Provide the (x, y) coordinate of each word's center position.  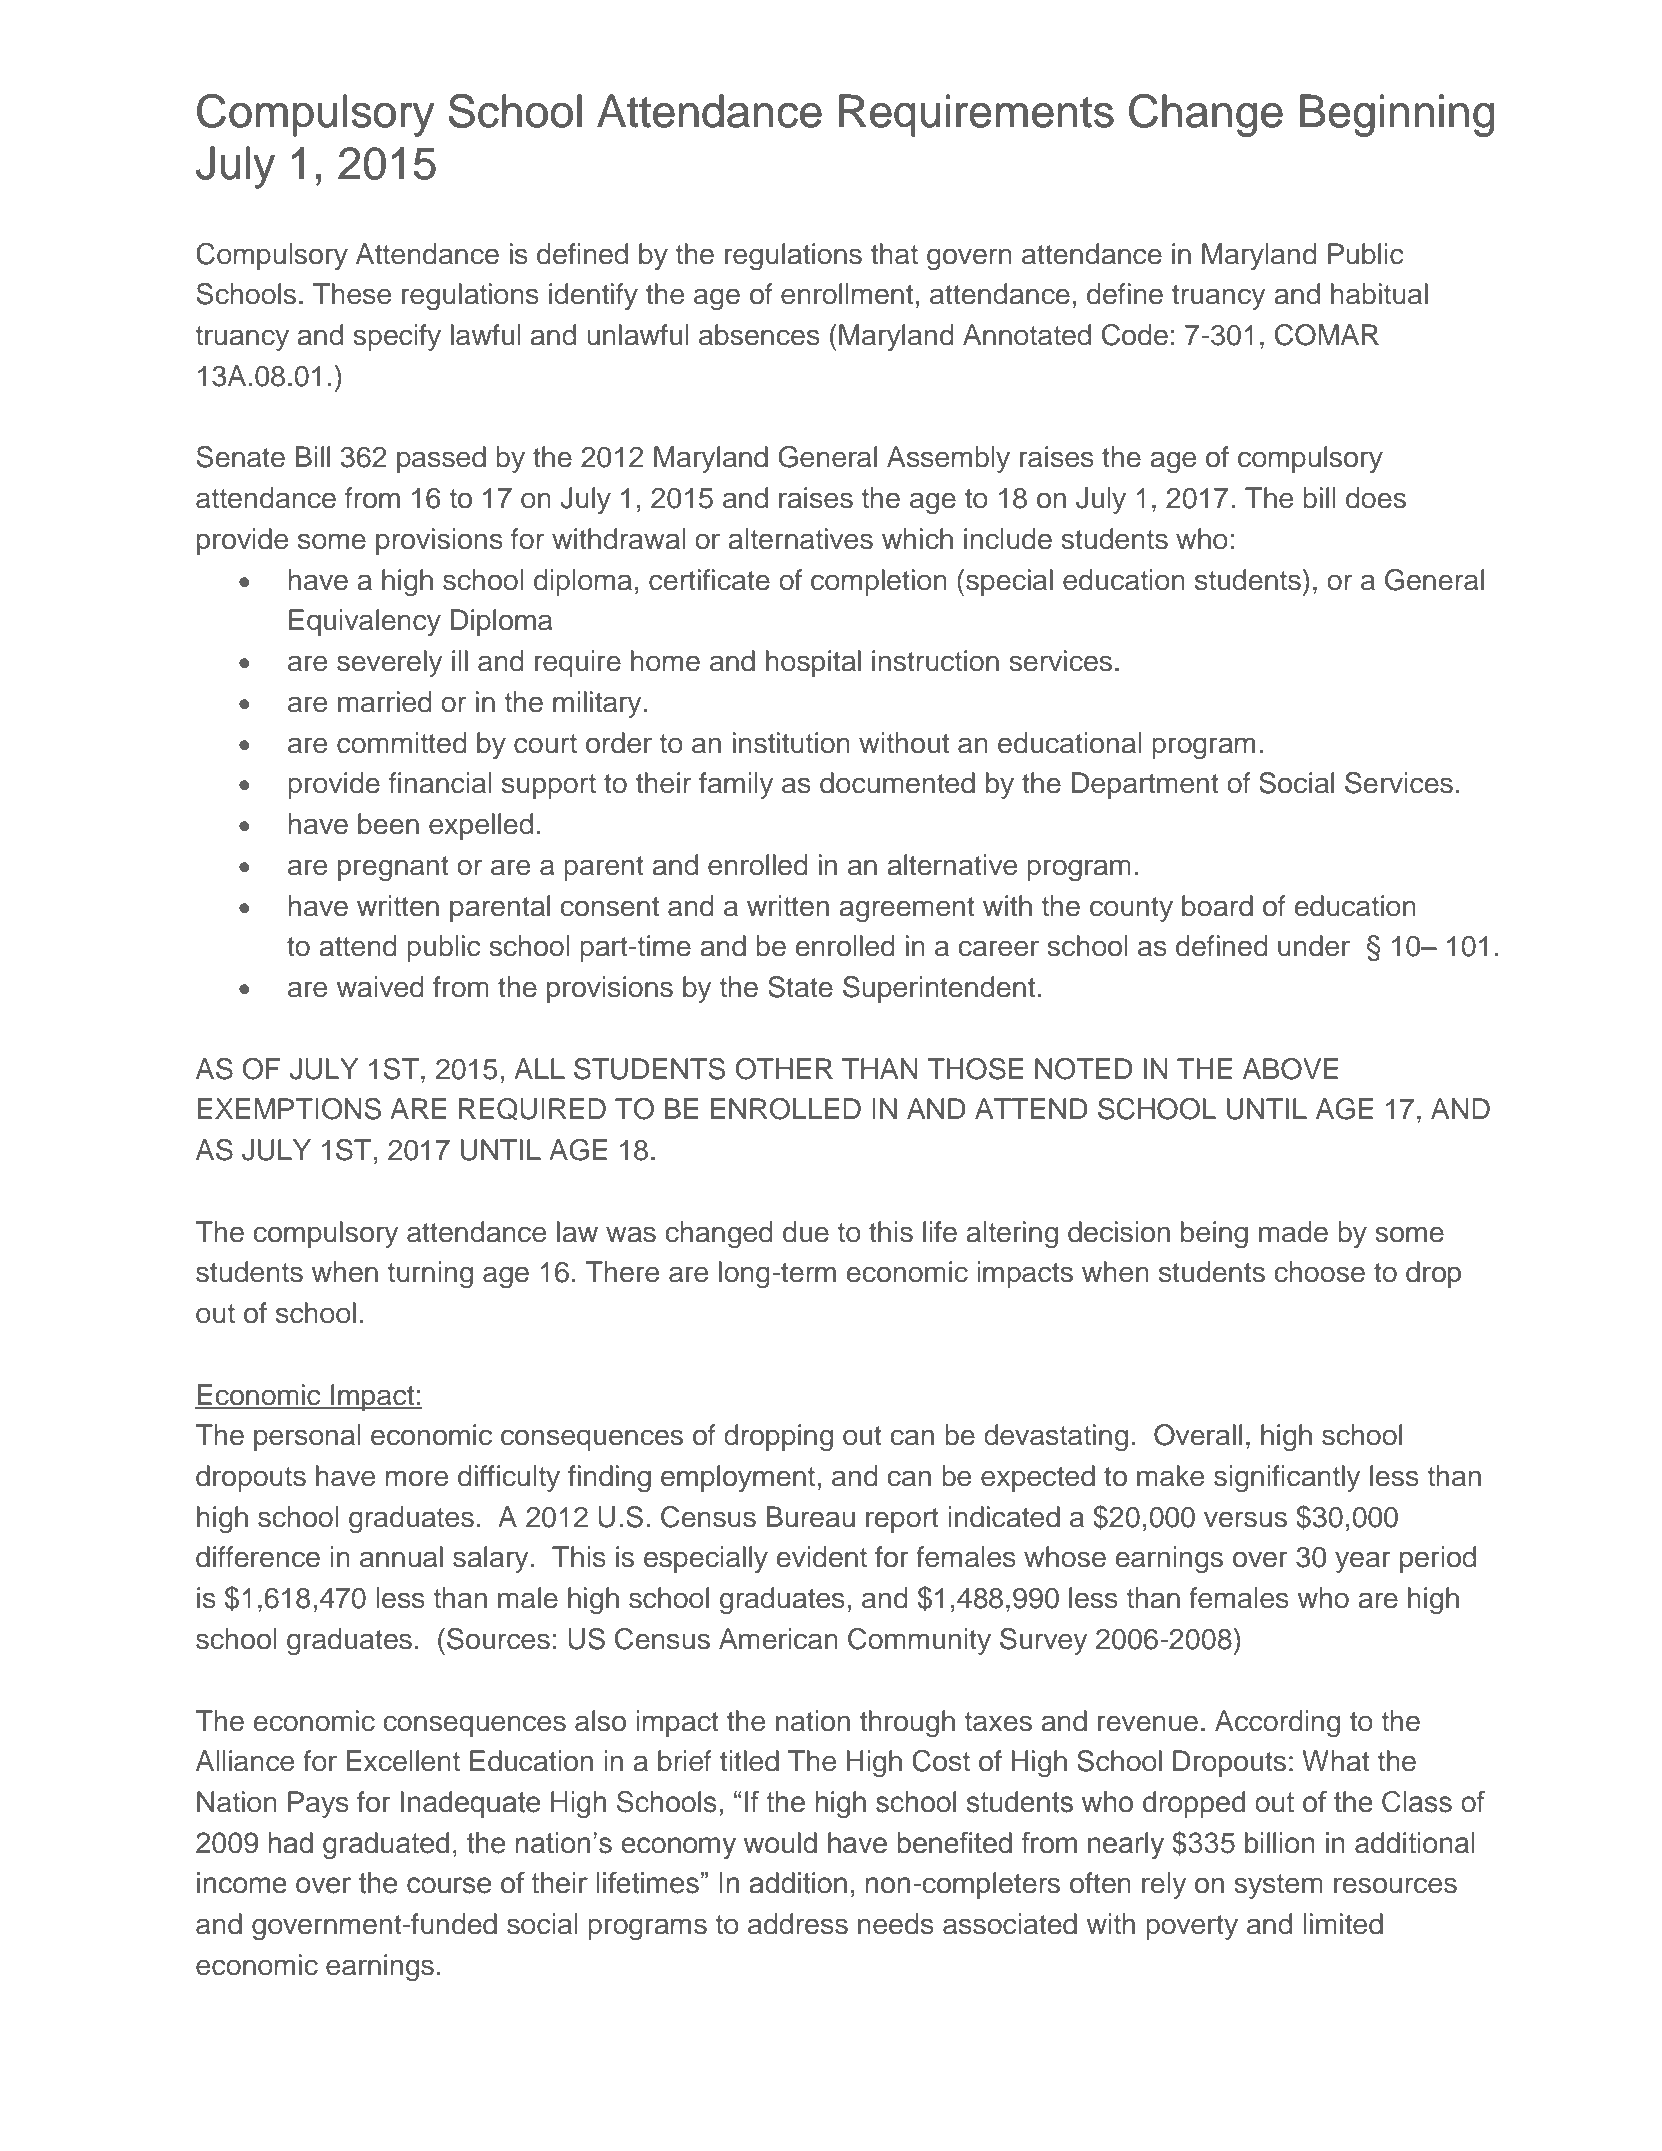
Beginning (1397, 115)
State (800, 987)
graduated (386, 1845)
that (894, 254)
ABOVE (1290, 1069)
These (352, 294)
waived (380, 987)
